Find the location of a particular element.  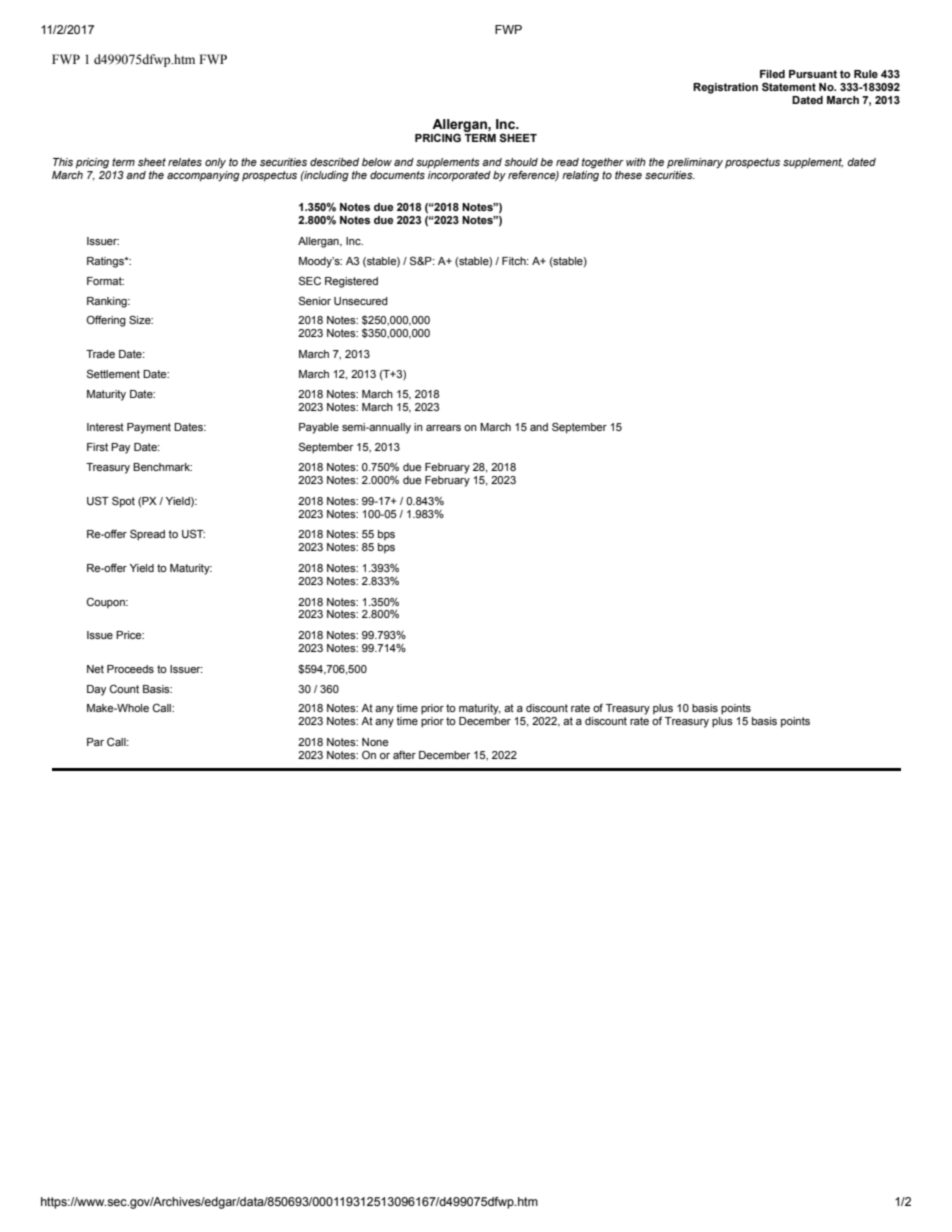

after is located at coordinates (404, 754).
